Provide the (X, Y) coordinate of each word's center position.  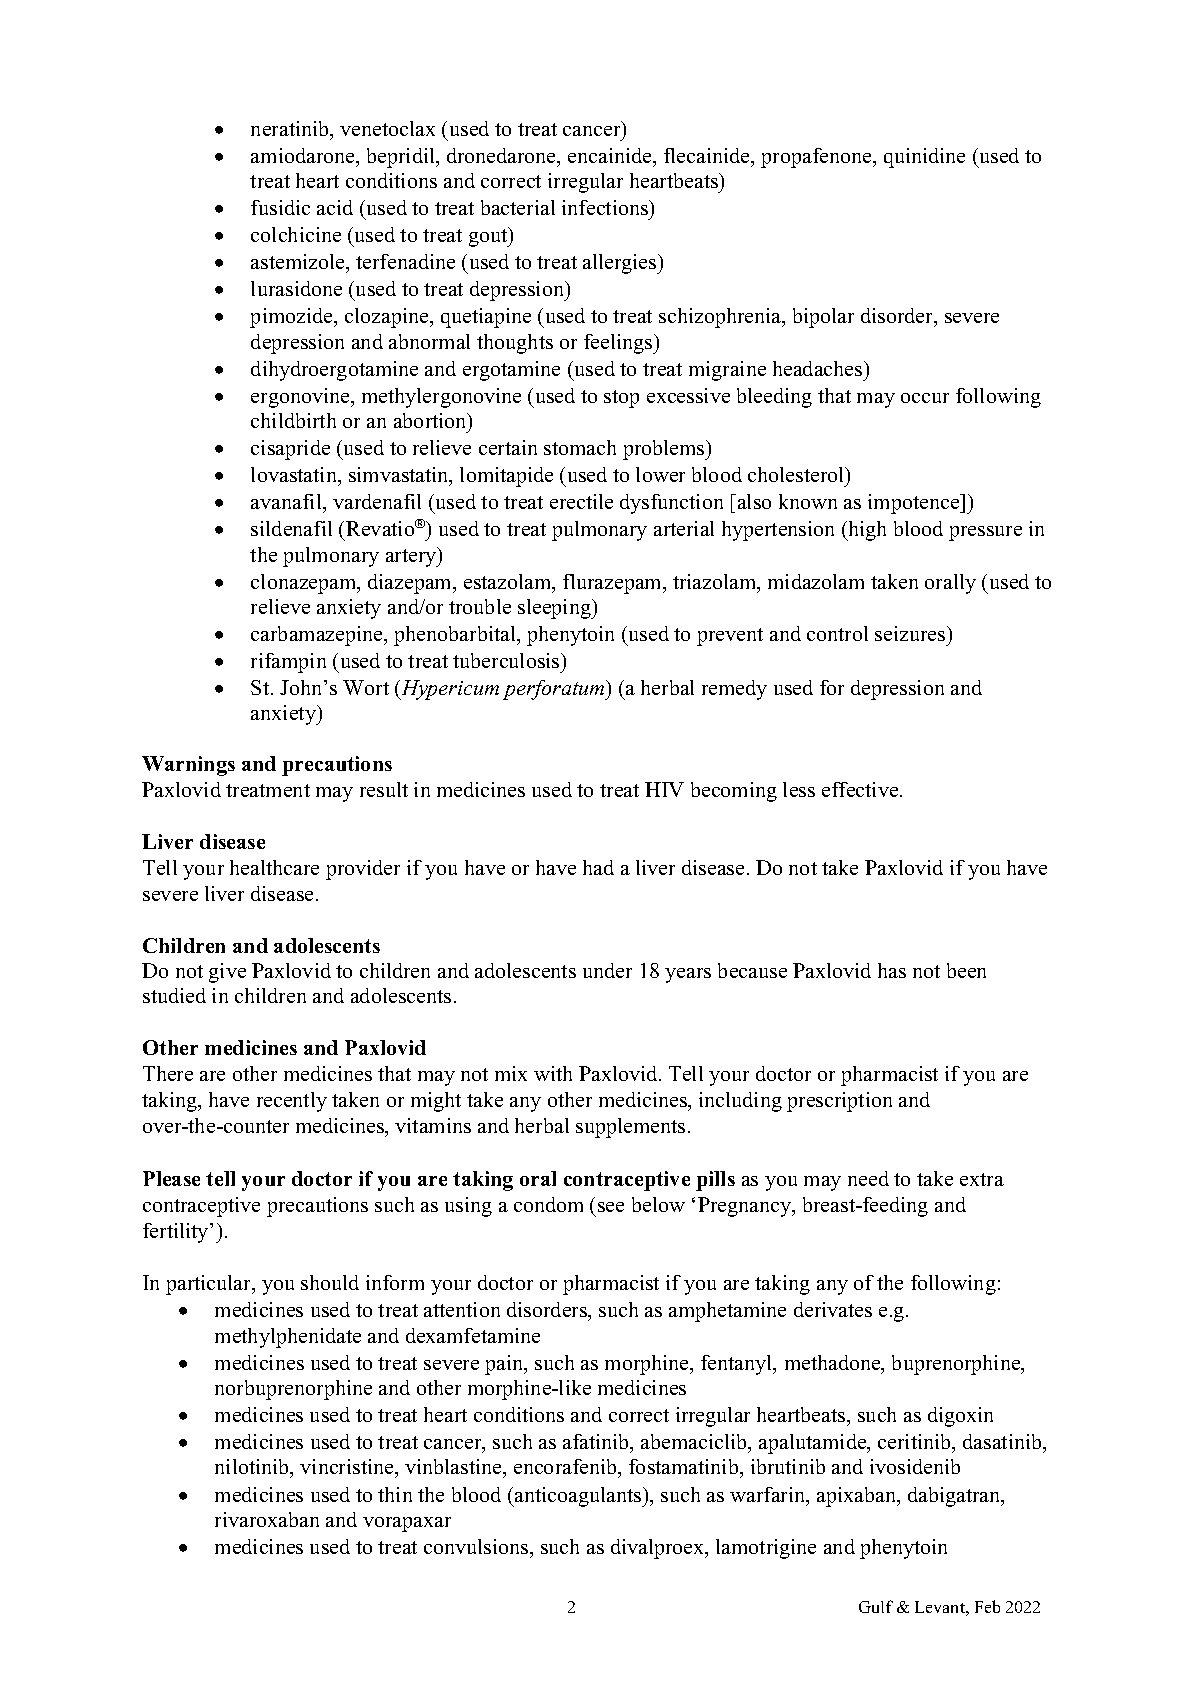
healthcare (274, 867)
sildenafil (291, 528)
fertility (177, 1233)
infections (606, 209)
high (866, 531)
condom (548, 1204)
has (892, 970)
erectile (581, 501)
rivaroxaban (267, 1519)
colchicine (296, 234)
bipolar (823, 318)
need (868, 1178)
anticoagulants (578, 1497)
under (607, 970)
